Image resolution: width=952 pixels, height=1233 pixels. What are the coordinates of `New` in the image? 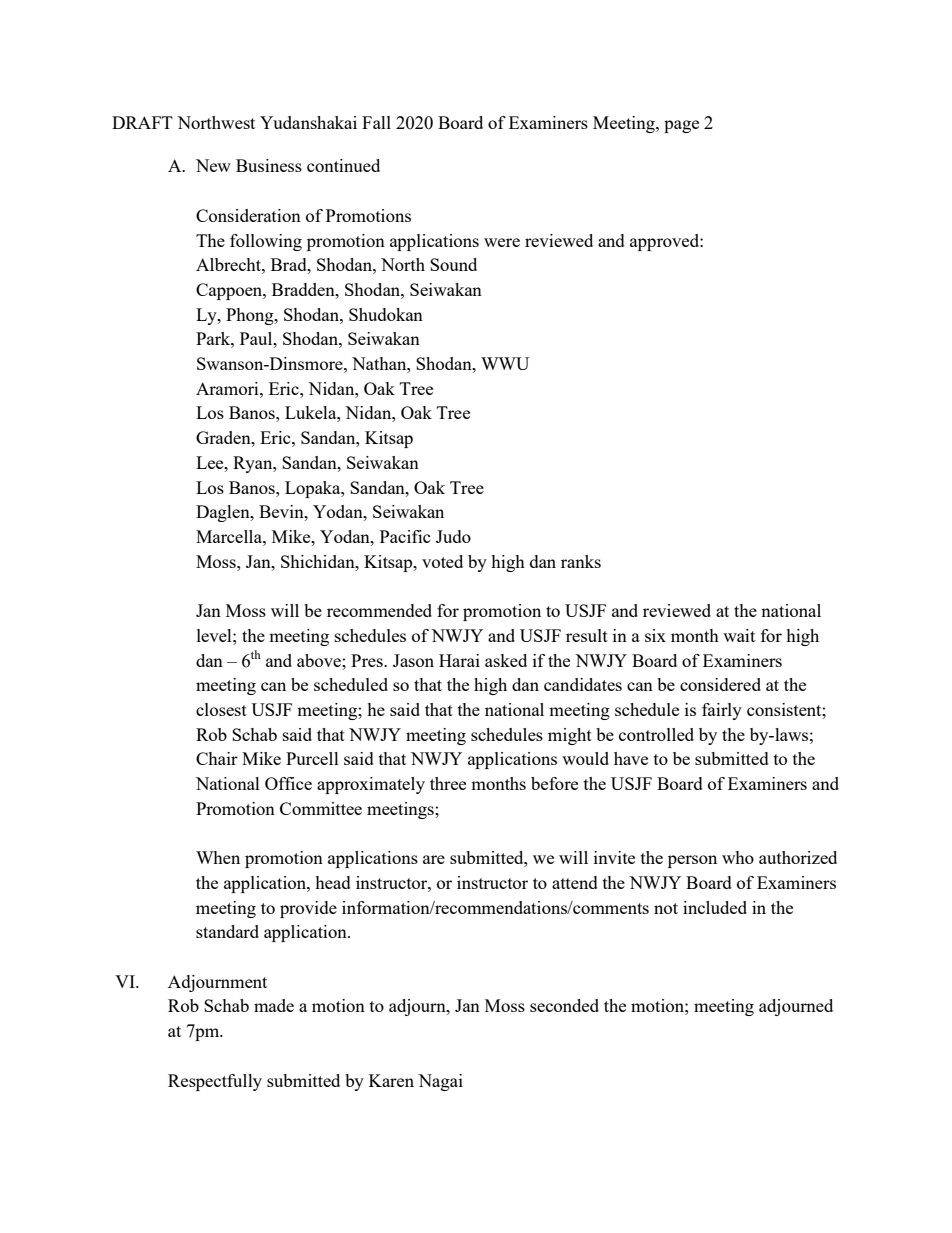 It's located at (213, 165).
